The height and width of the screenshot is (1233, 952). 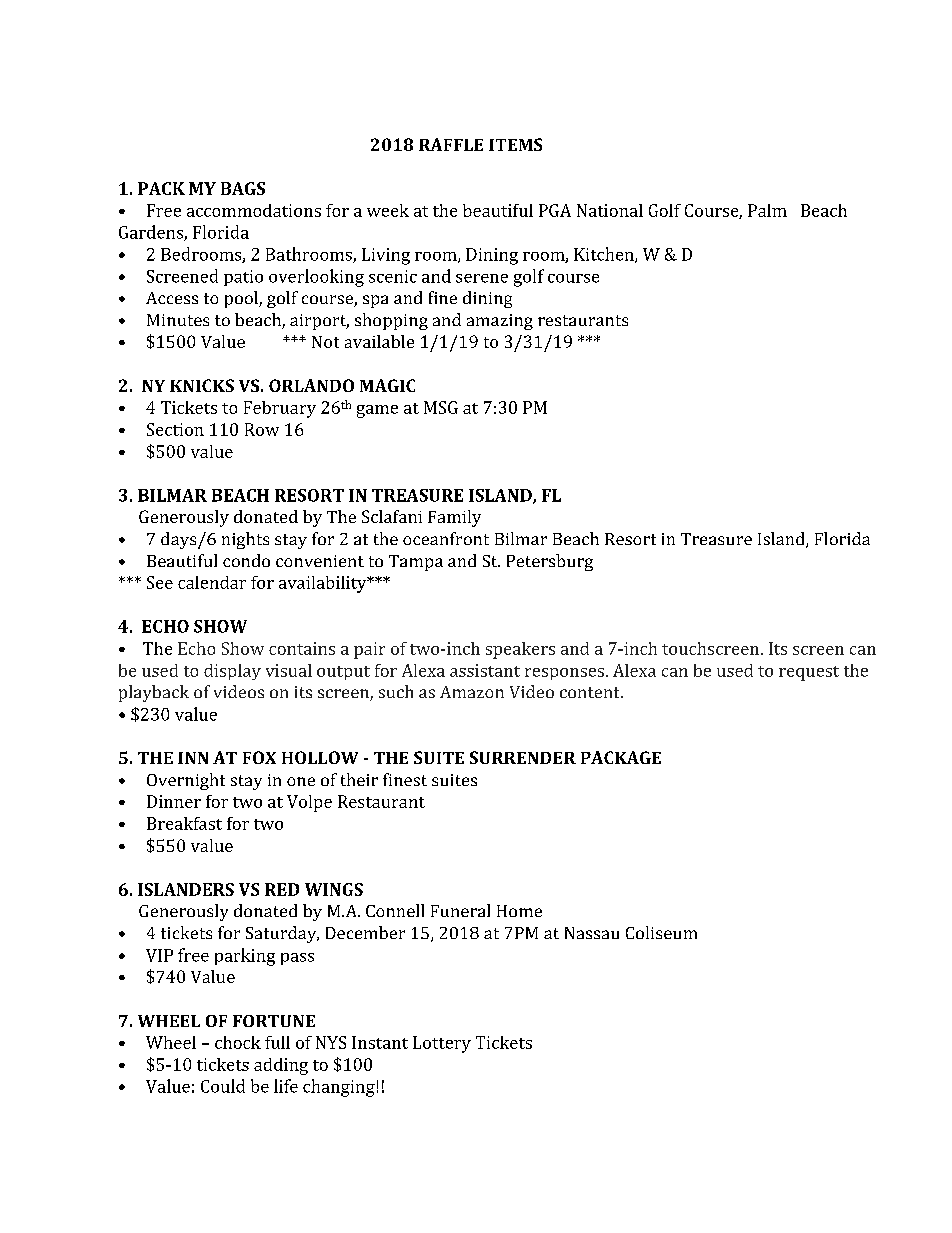 What do you see at coordinates (232, 672) in the screenshot?
I see `display` at bounding box center [232, 672].
